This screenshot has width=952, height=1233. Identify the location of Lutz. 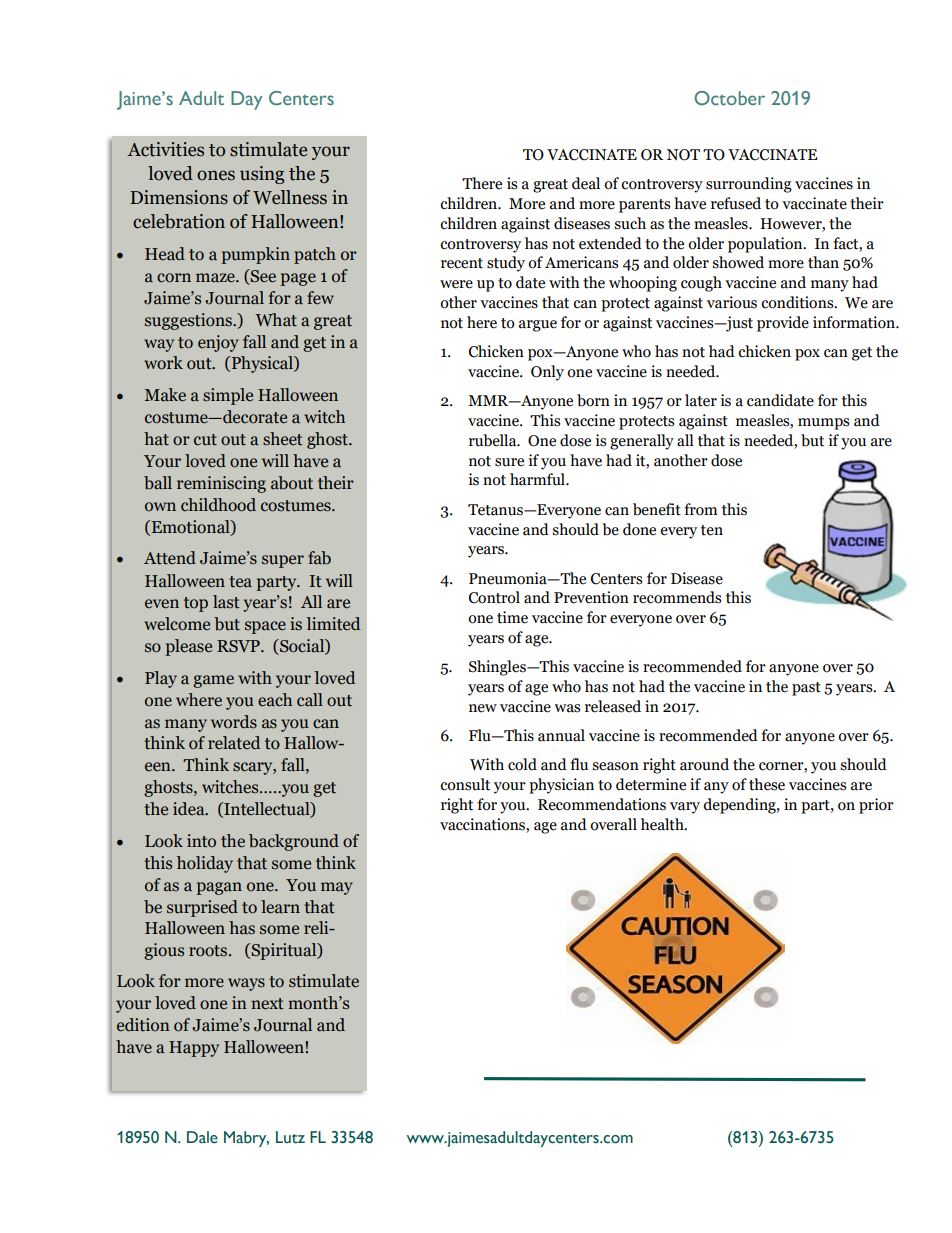
(290, 1137).
